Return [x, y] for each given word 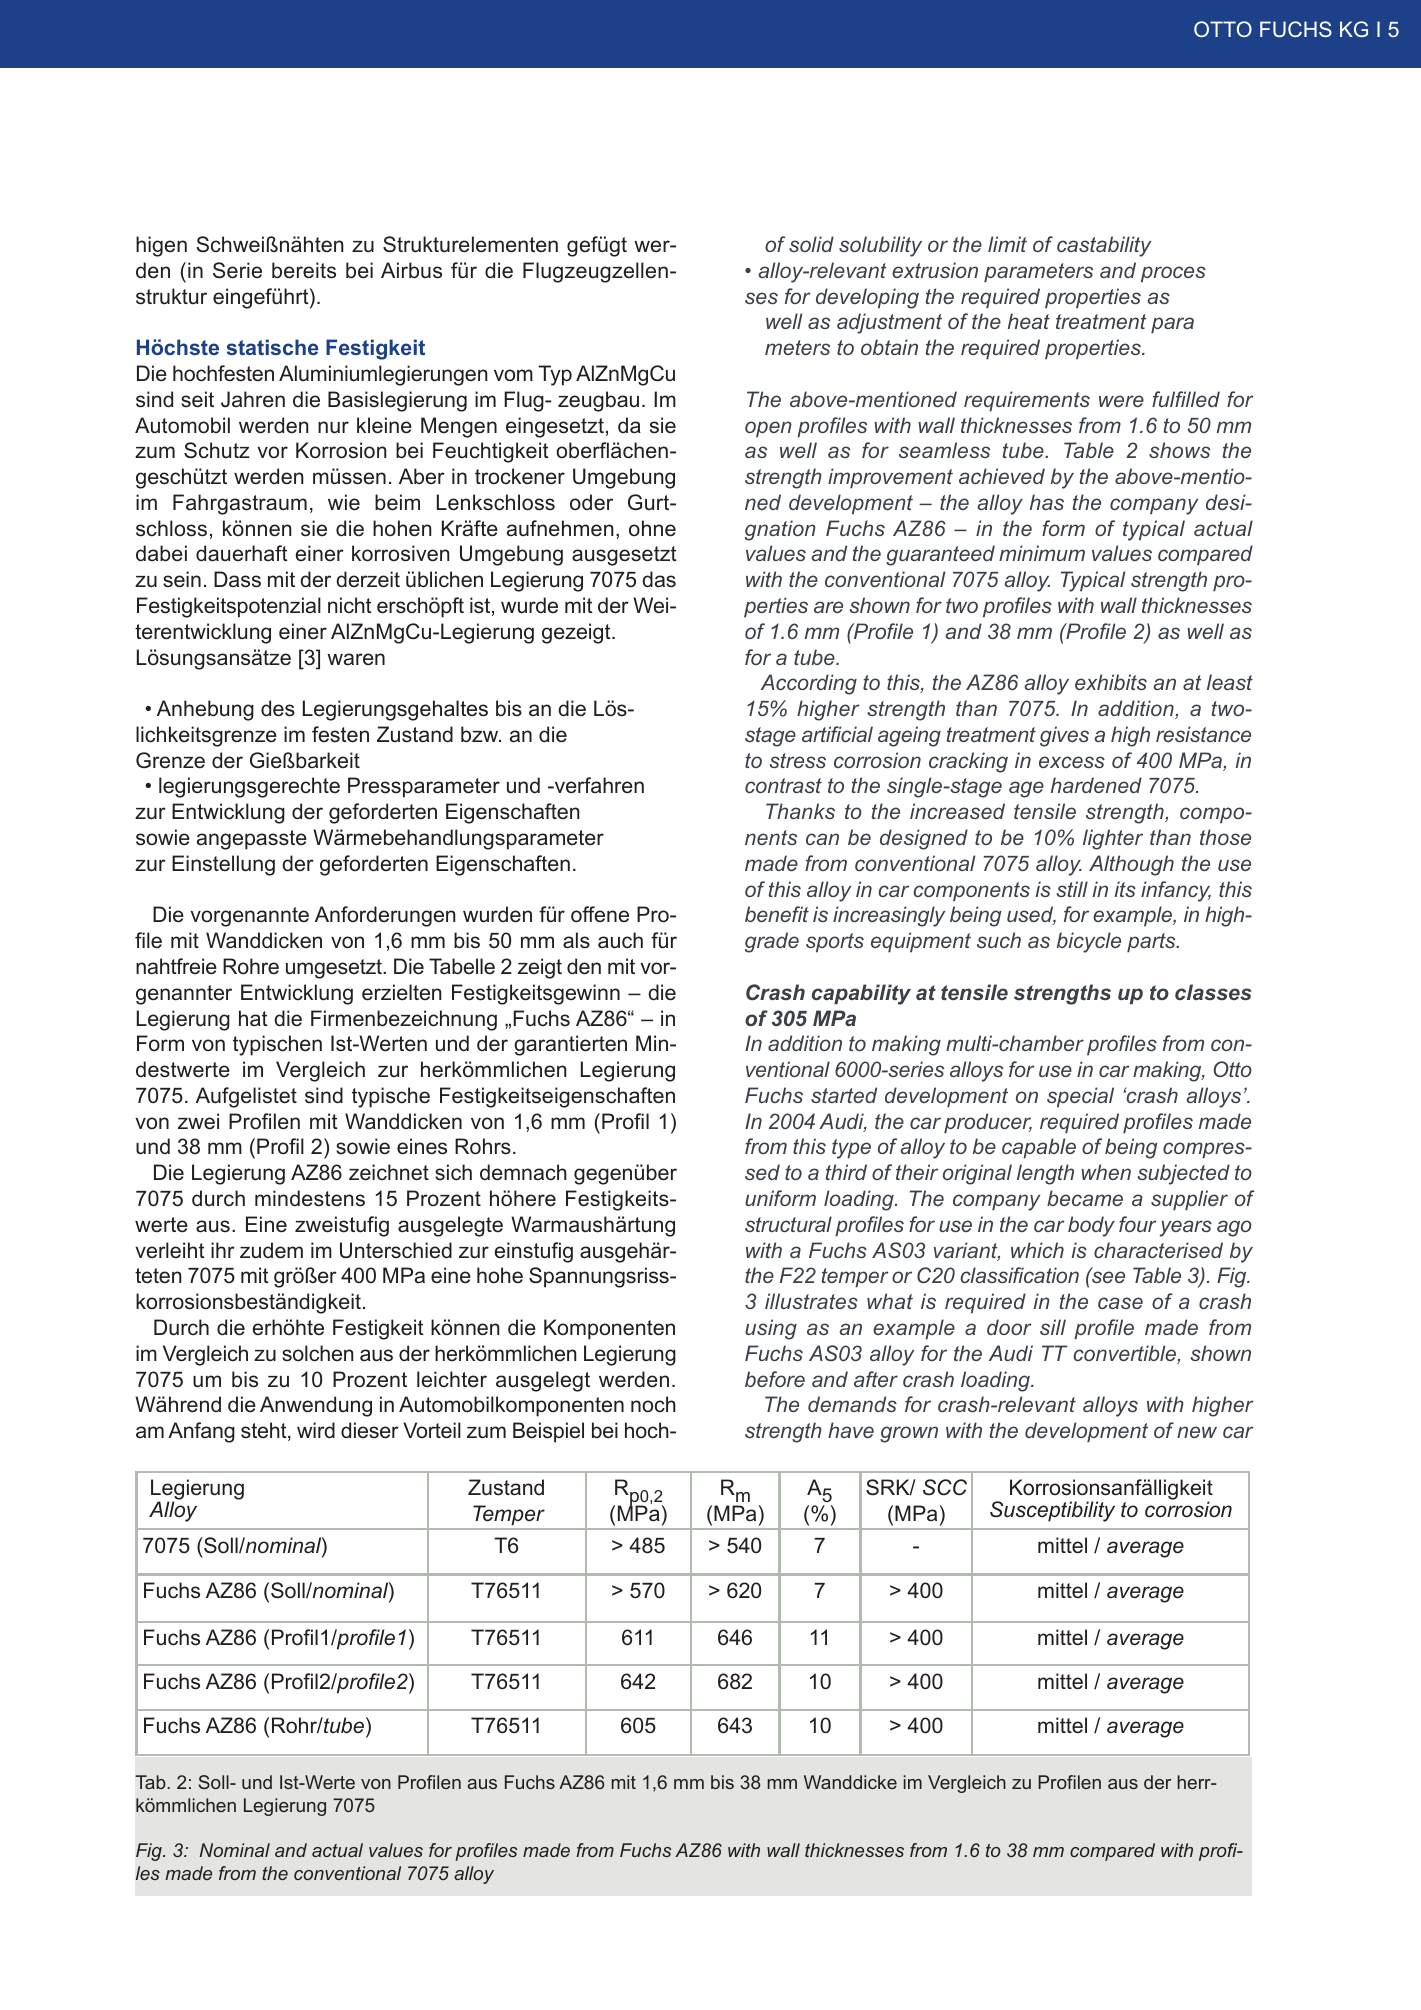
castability [1104, 246]
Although [1131, 865]
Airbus [411, 270]
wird [316, 1430]
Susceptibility [1052, 1511]
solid [811, 244]
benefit [777, 914]
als [576, 940]
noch [653, 1404]
